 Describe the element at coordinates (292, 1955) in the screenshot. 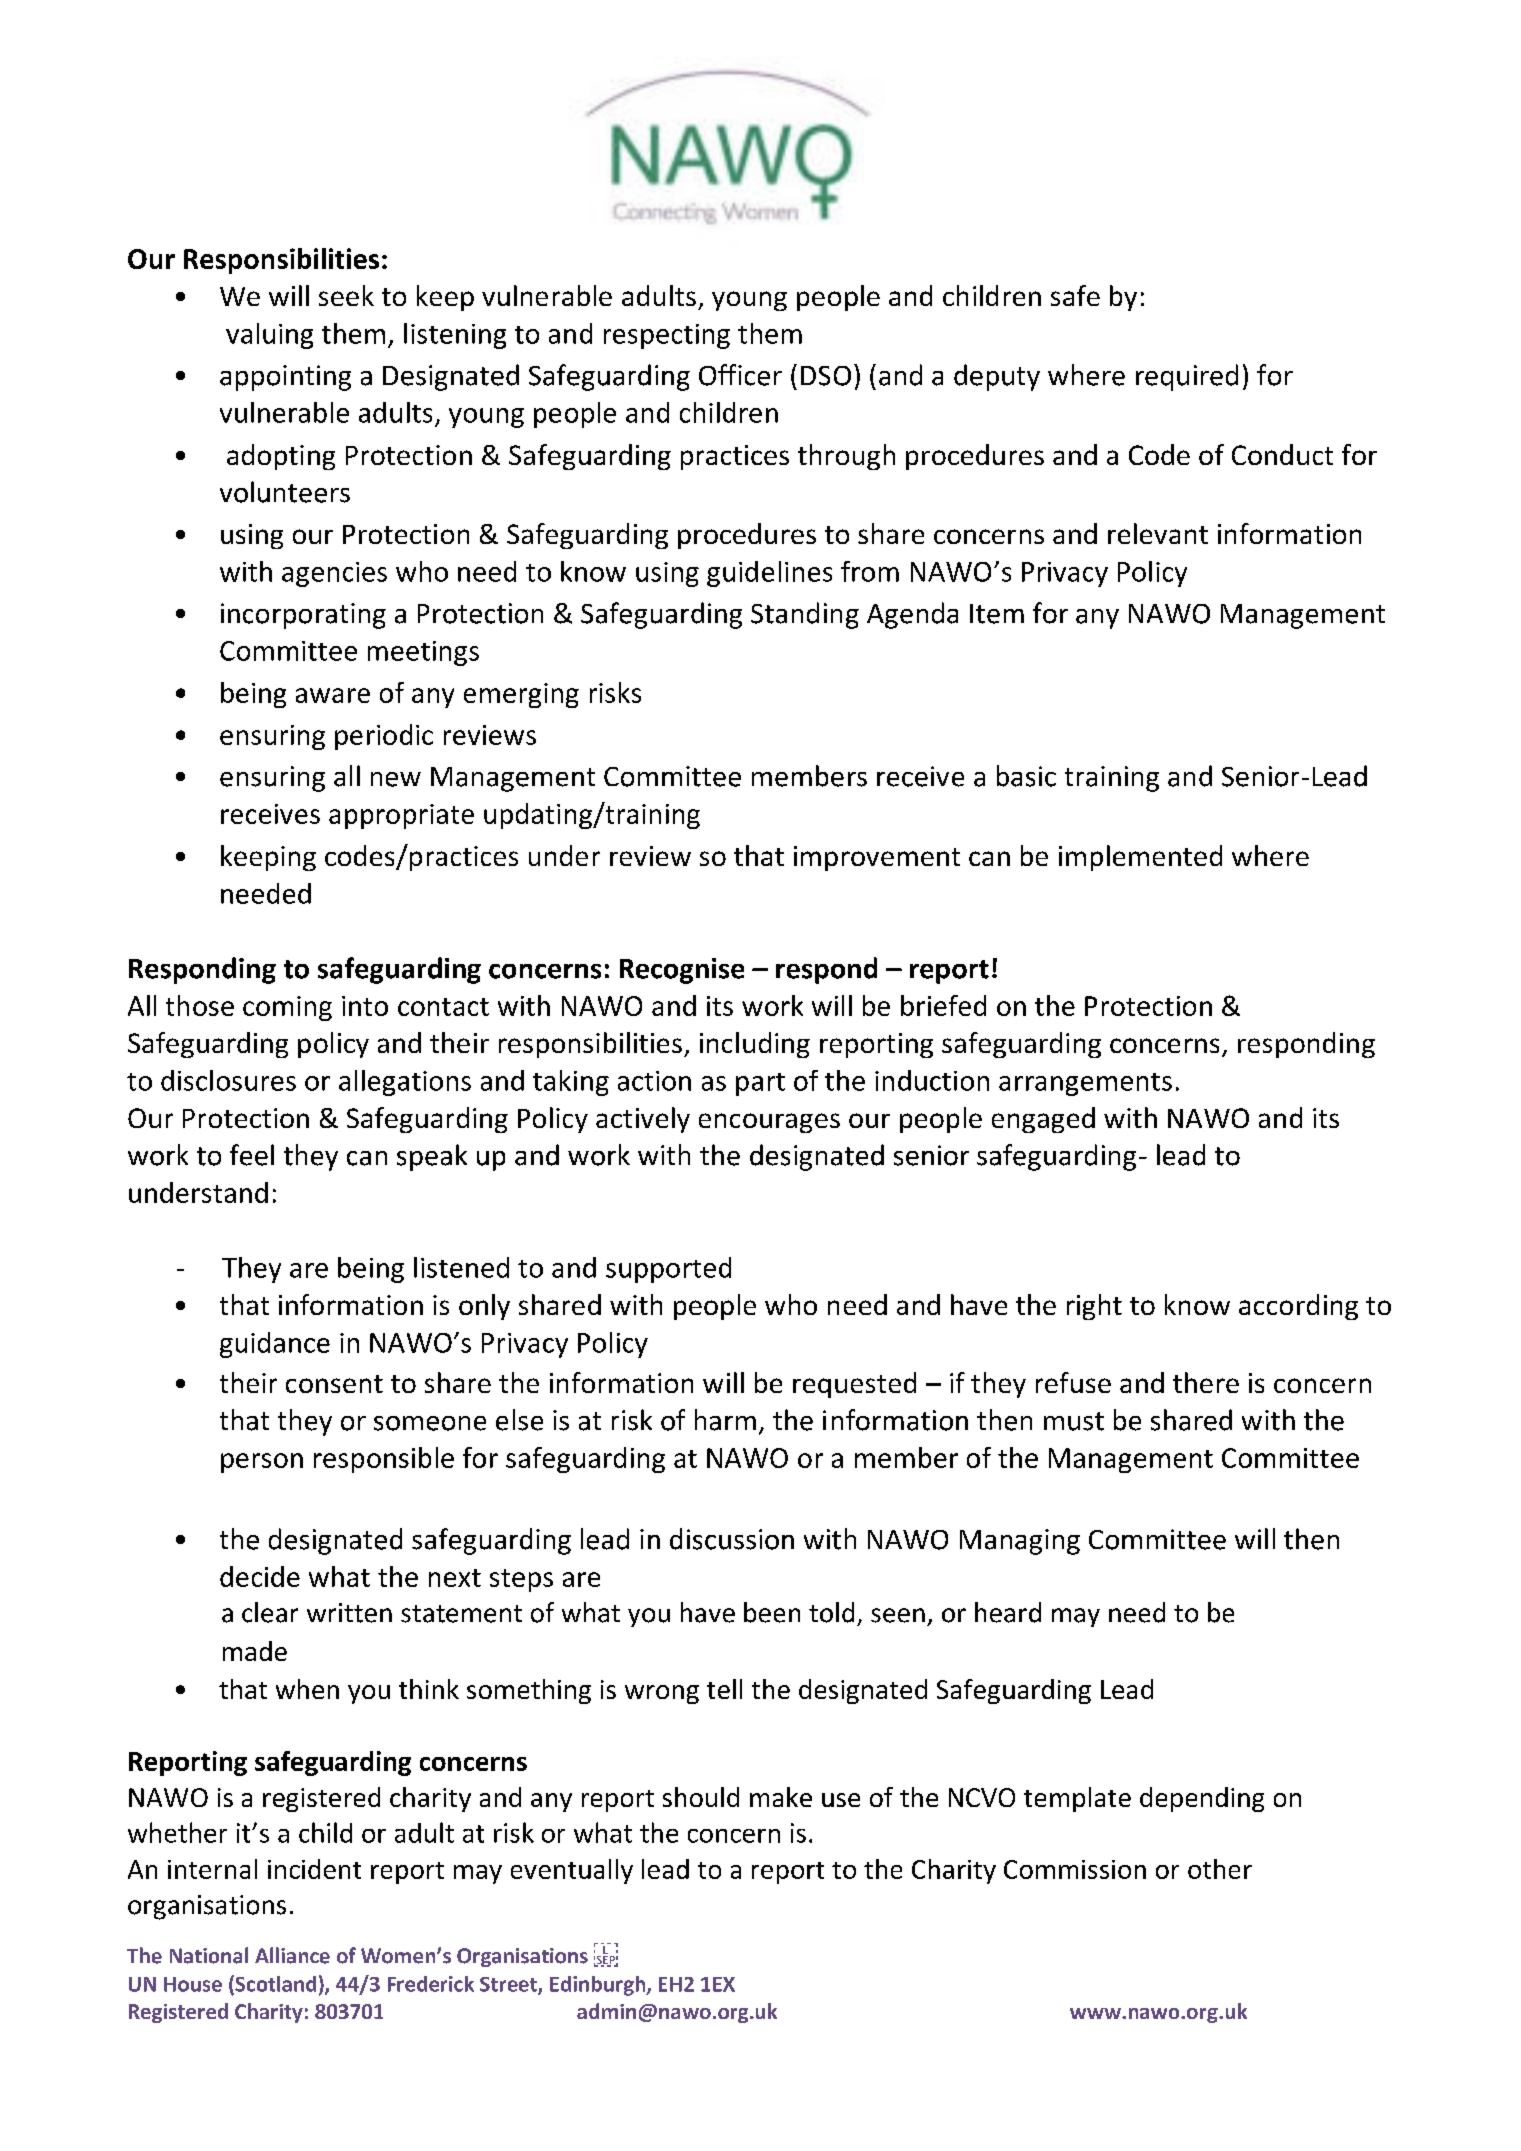

I see `Alliance` at that location.
